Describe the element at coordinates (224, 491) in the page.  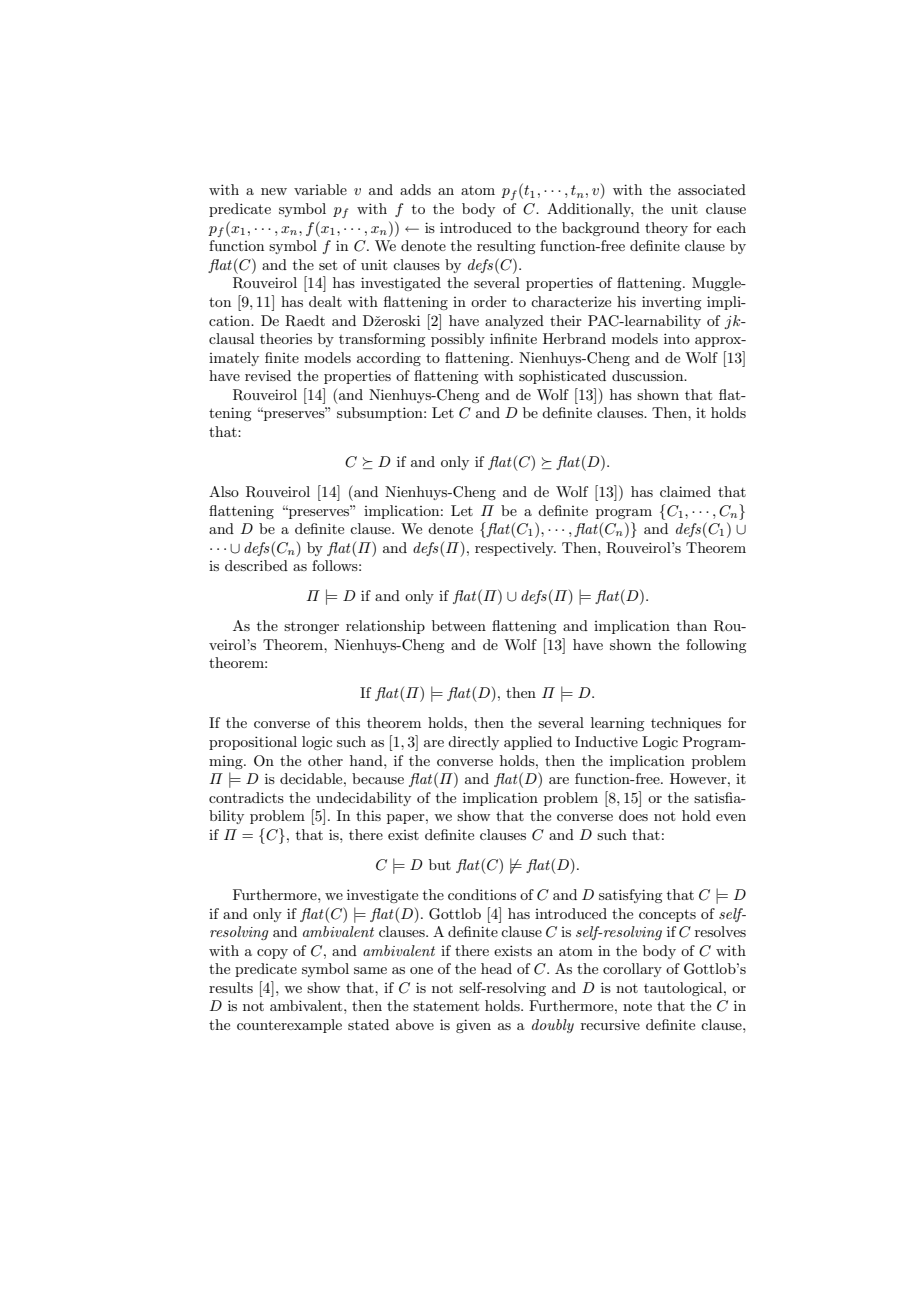
I see `Also` at that location.
